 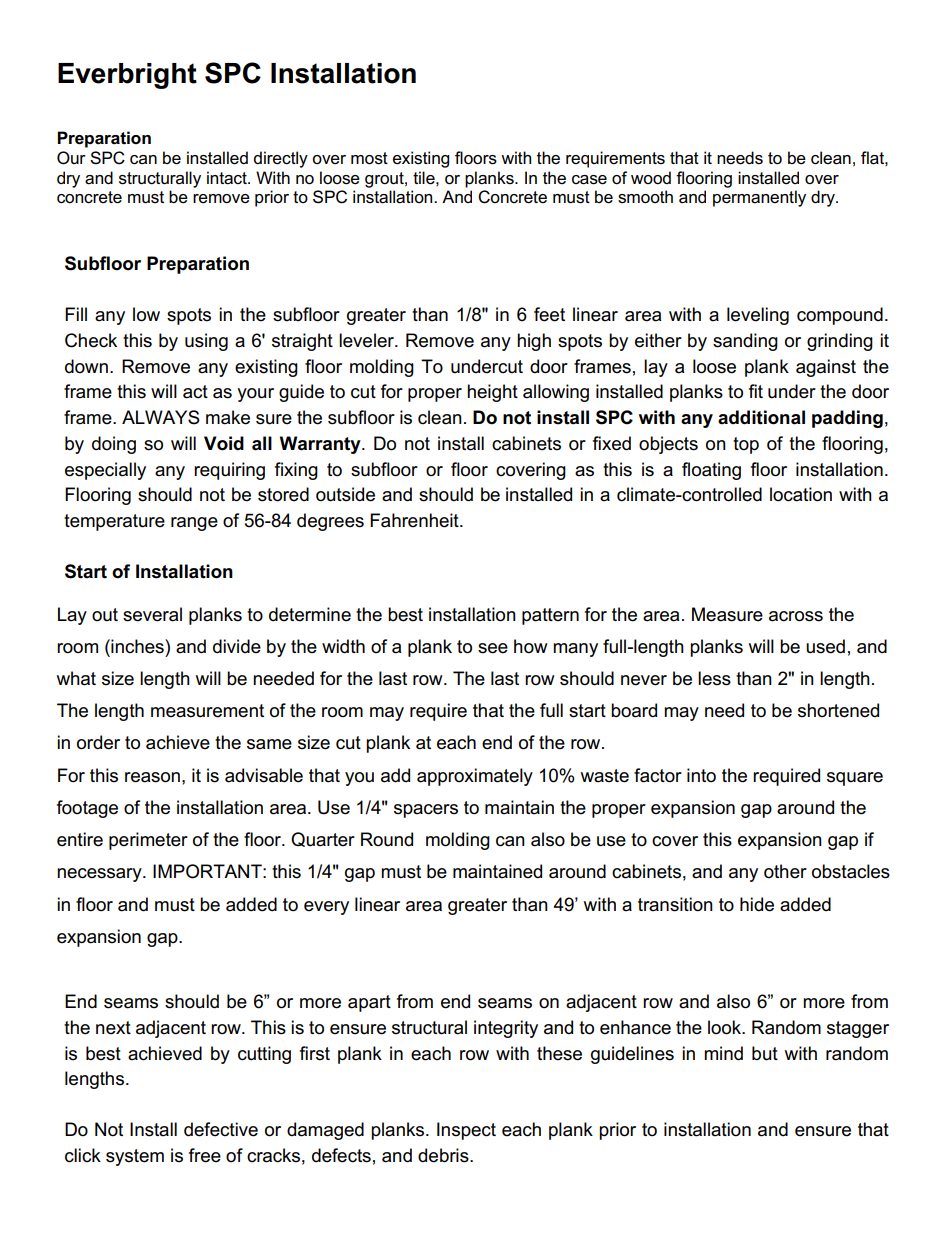 I want to click on perimeter, so click(x=148, y=841).
